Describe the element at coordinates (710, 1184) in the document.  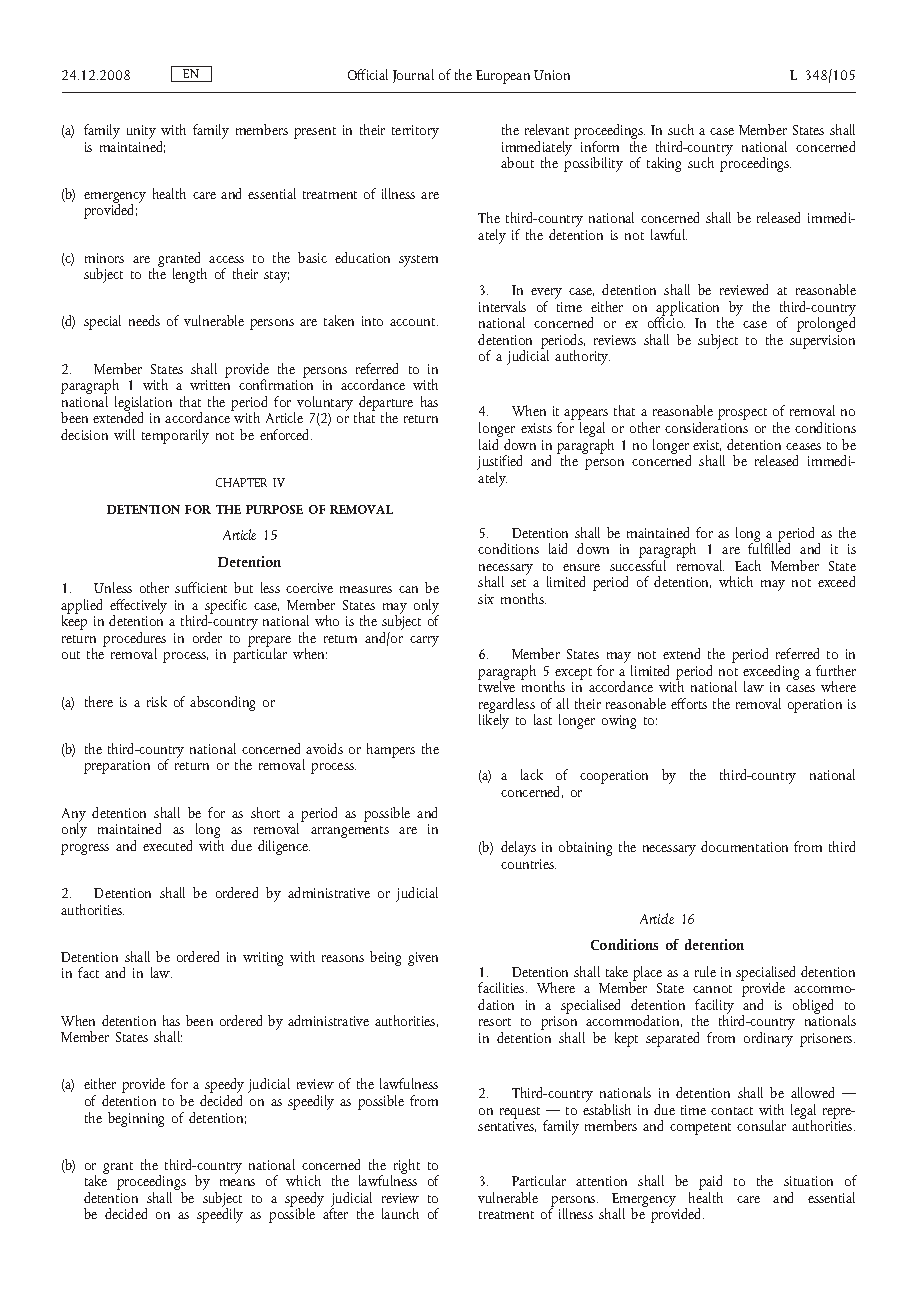
I see `paid` at that location.
